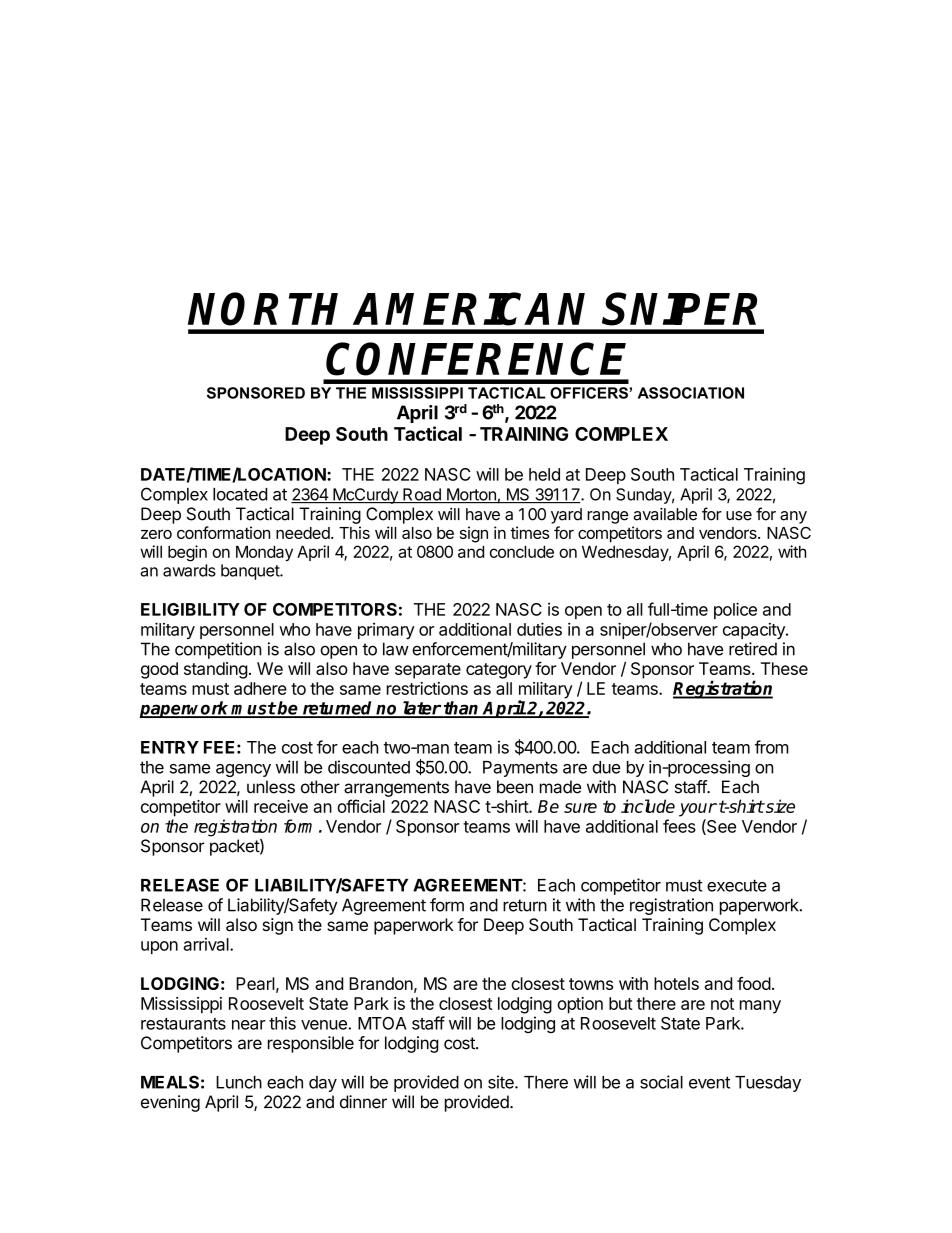 The width and height of the screenshot is (952, 1233). What do you see at coordinates (679, 826) in the screenshot?
I see `fees` at bounding box center [679, 826].
